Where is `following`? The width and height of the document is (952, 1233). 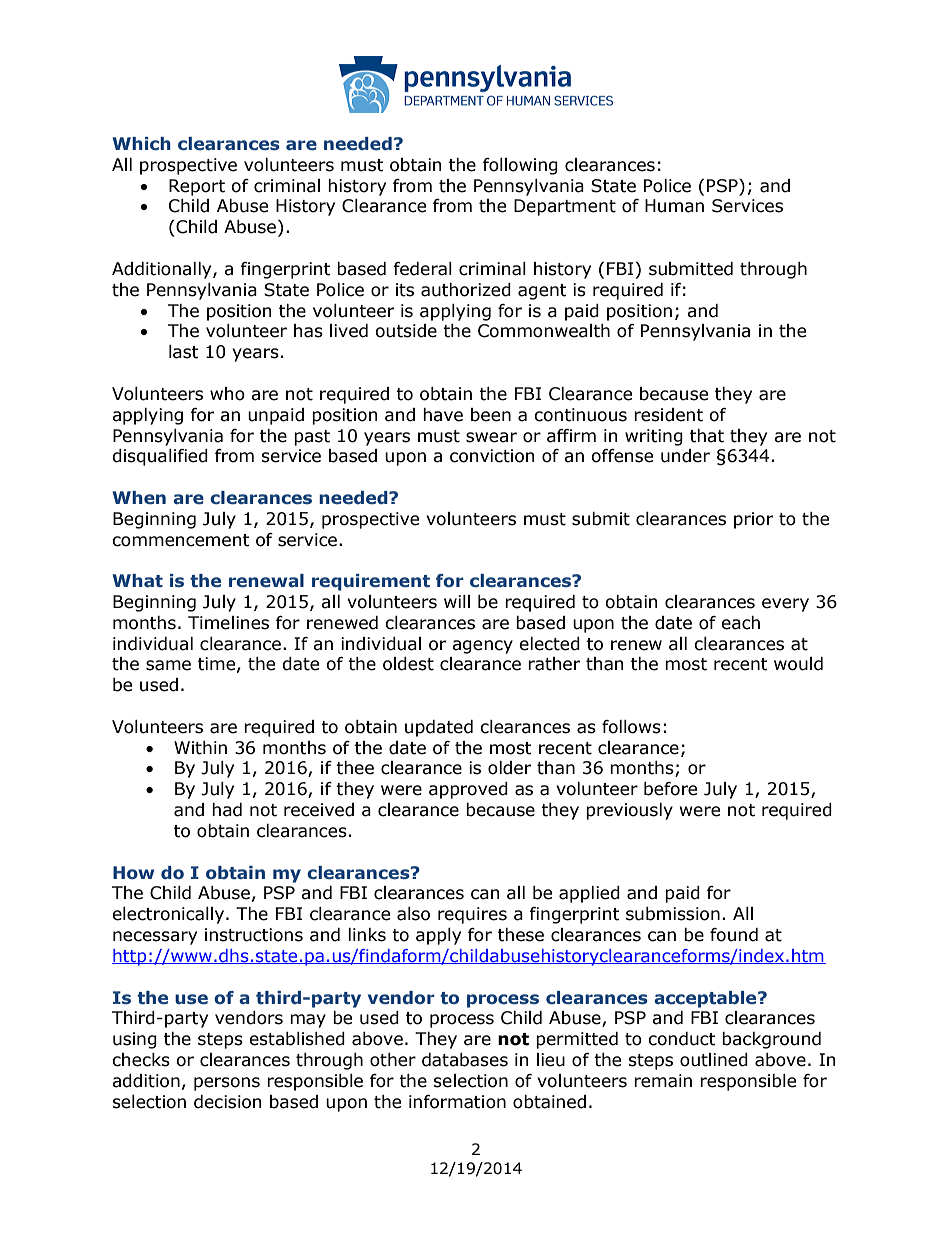
following is located at coordinates (520, 166).
